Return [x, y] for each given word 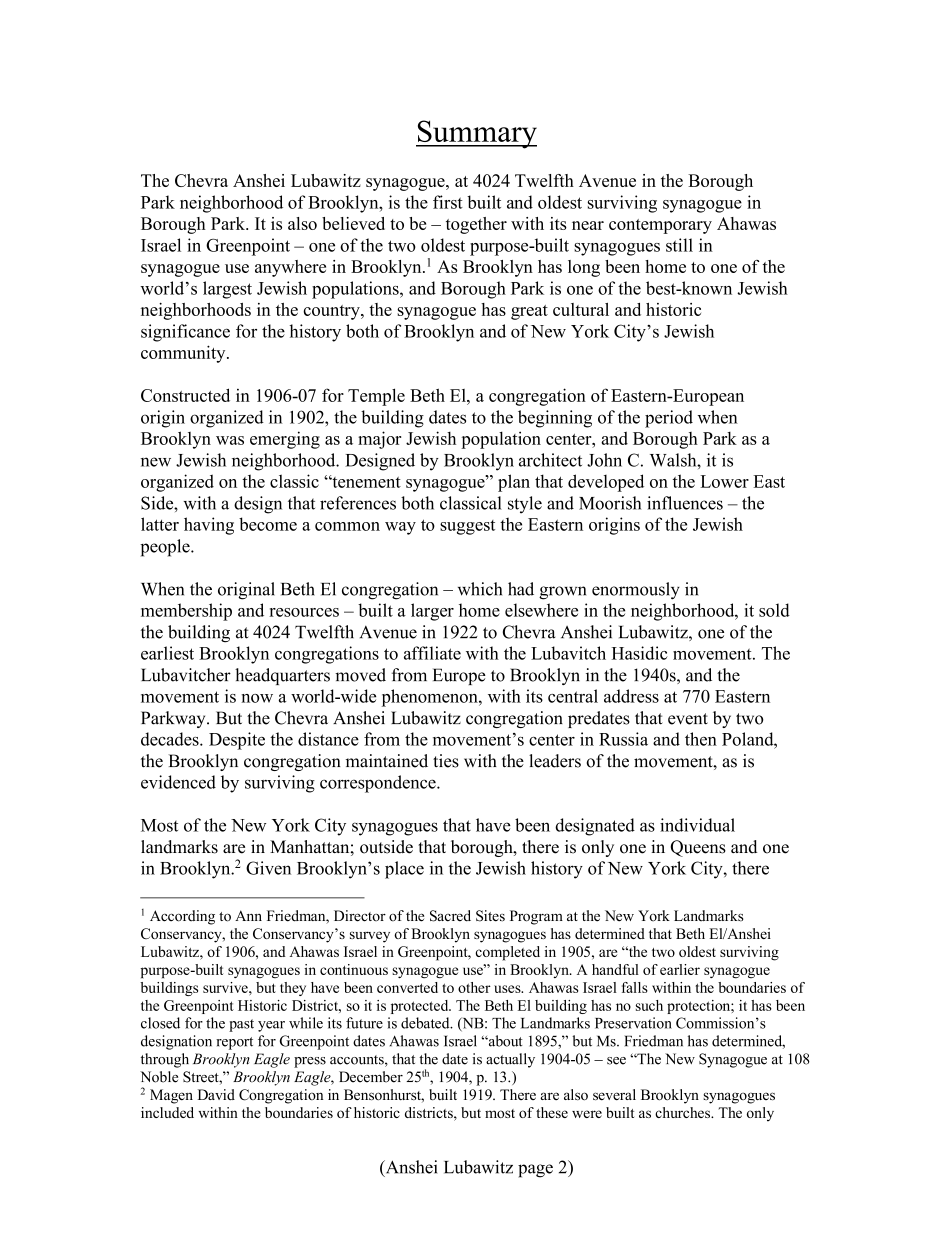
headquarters [282, 676]
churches [684, 1112]
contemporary [660, 226]
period [669, 419]
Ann [248, 915]
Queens [698, 848]
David [216, 1094]
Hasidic [640, 653]
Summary [476, 134]
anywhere [290, 268]
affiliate [432, 653]
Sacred [450, 916]
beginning [555, 419]
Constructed [185, 395]
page [535, 1171]
